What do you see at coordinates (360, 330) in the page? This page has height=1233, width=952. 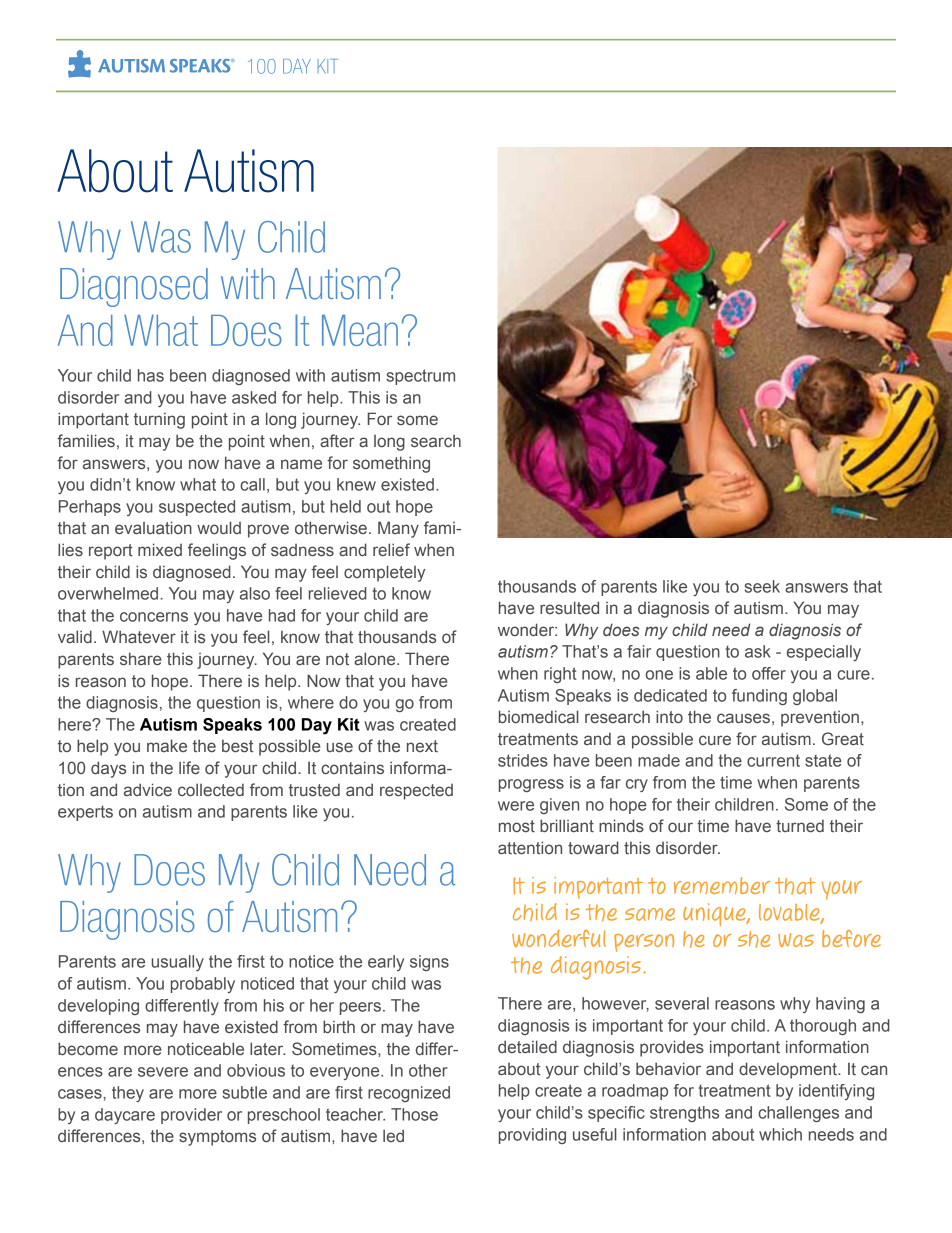 I see `Mean` at bounding box center [360, 330].
